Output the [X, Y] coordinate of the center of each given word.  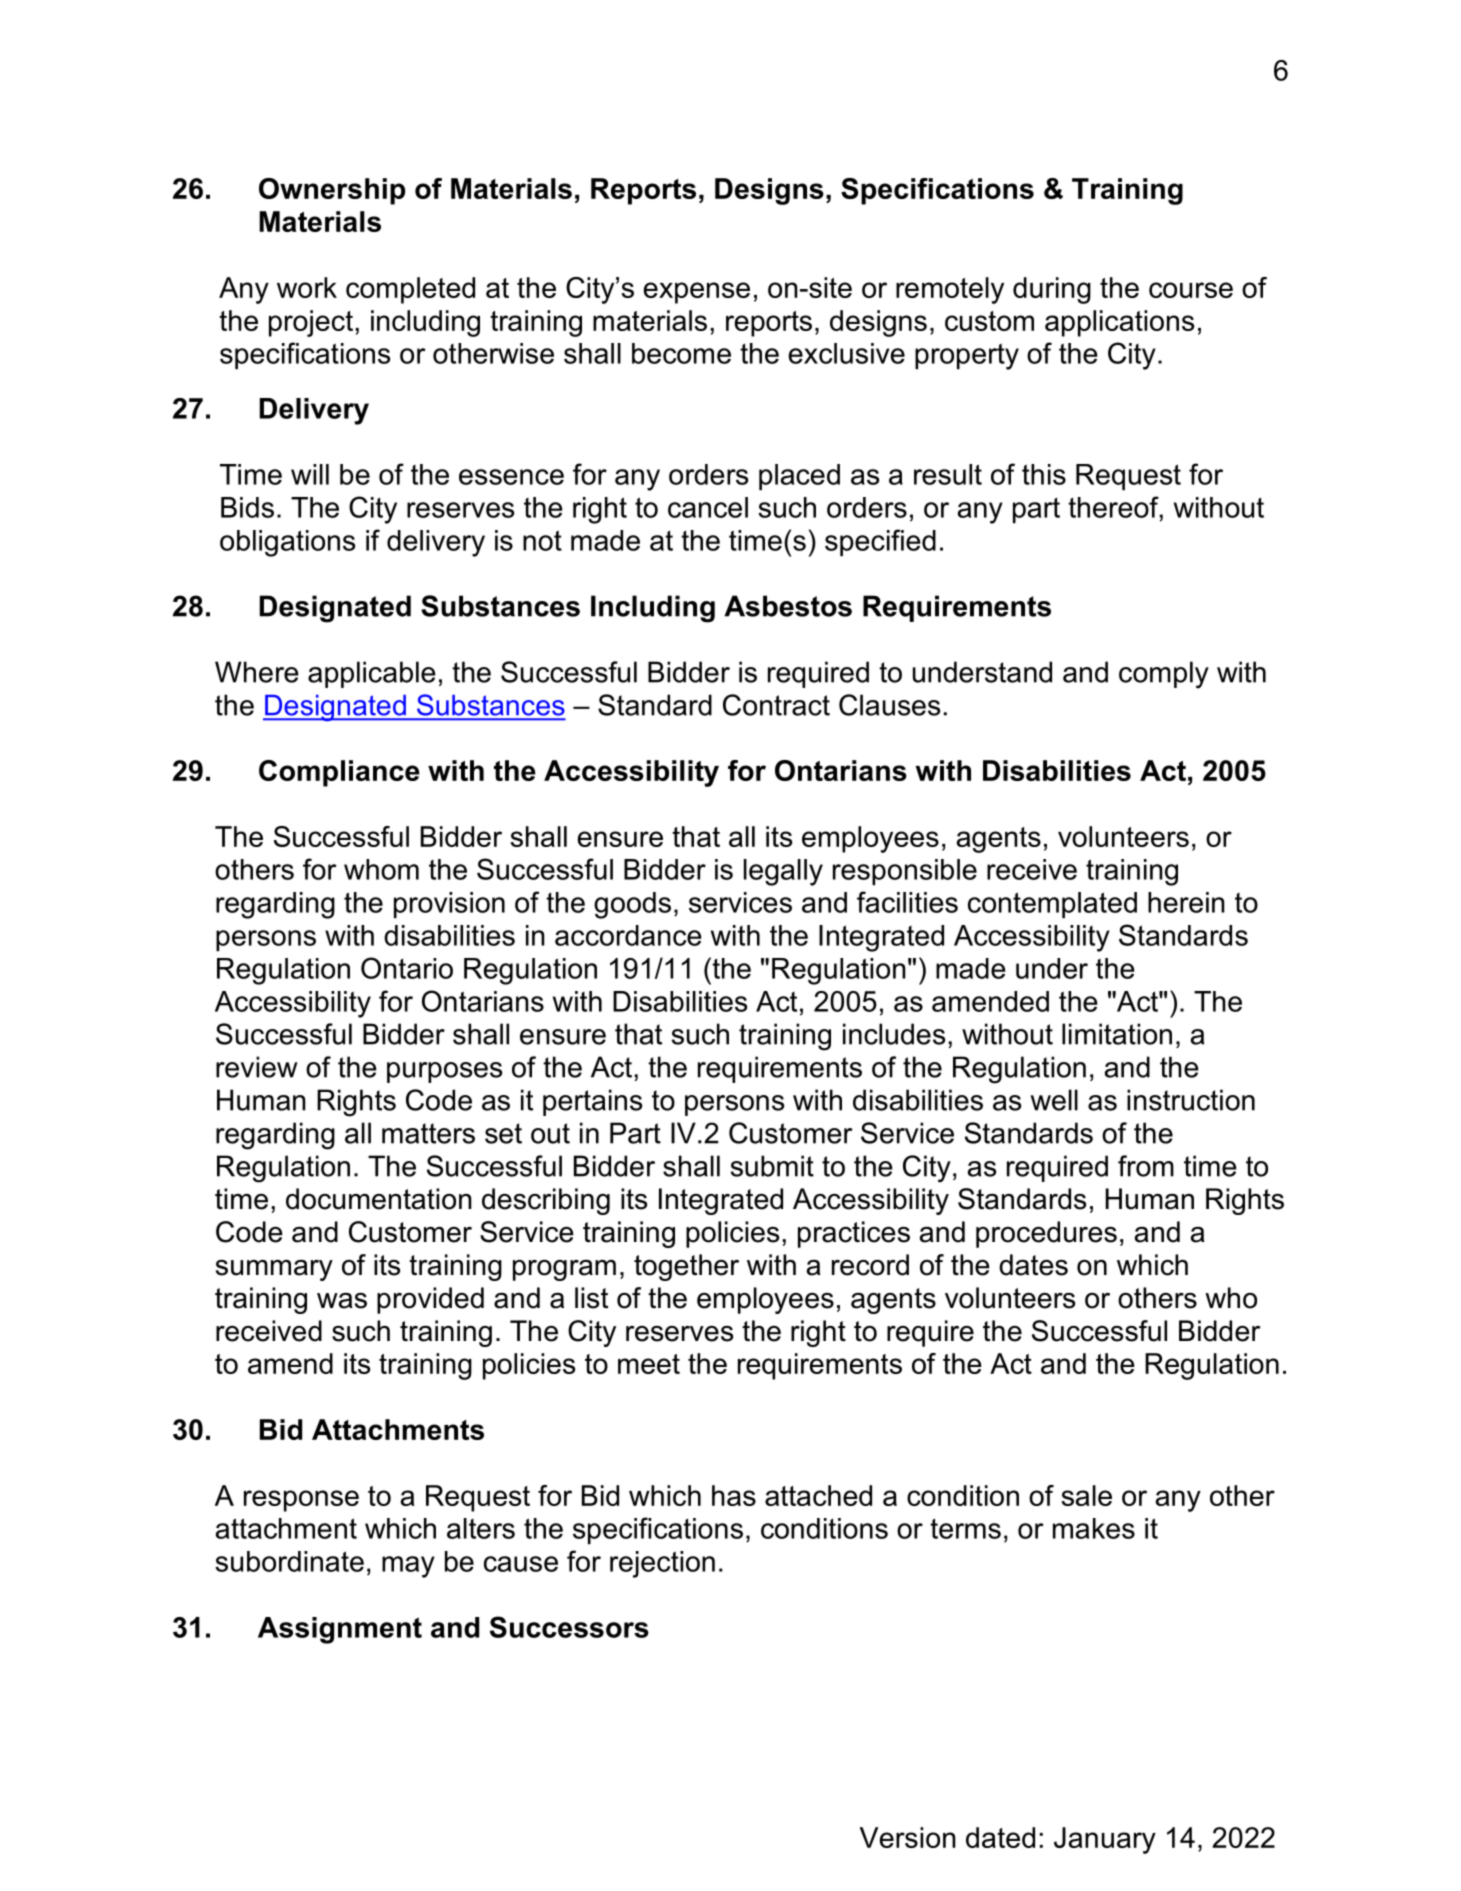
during [1052, 290]
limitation [1117, 1034]
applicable [372, 674]
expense [697, 293]
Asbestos [788, 606]
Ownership [332, 191]
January [1105, 1840]
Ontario [407, 968]
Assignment [340, 1630]
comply [1164, 675]
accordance [628, 935]
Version [908, 1837]
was [342, 1301]
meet [649, 1364]
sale [1086, 1495]
